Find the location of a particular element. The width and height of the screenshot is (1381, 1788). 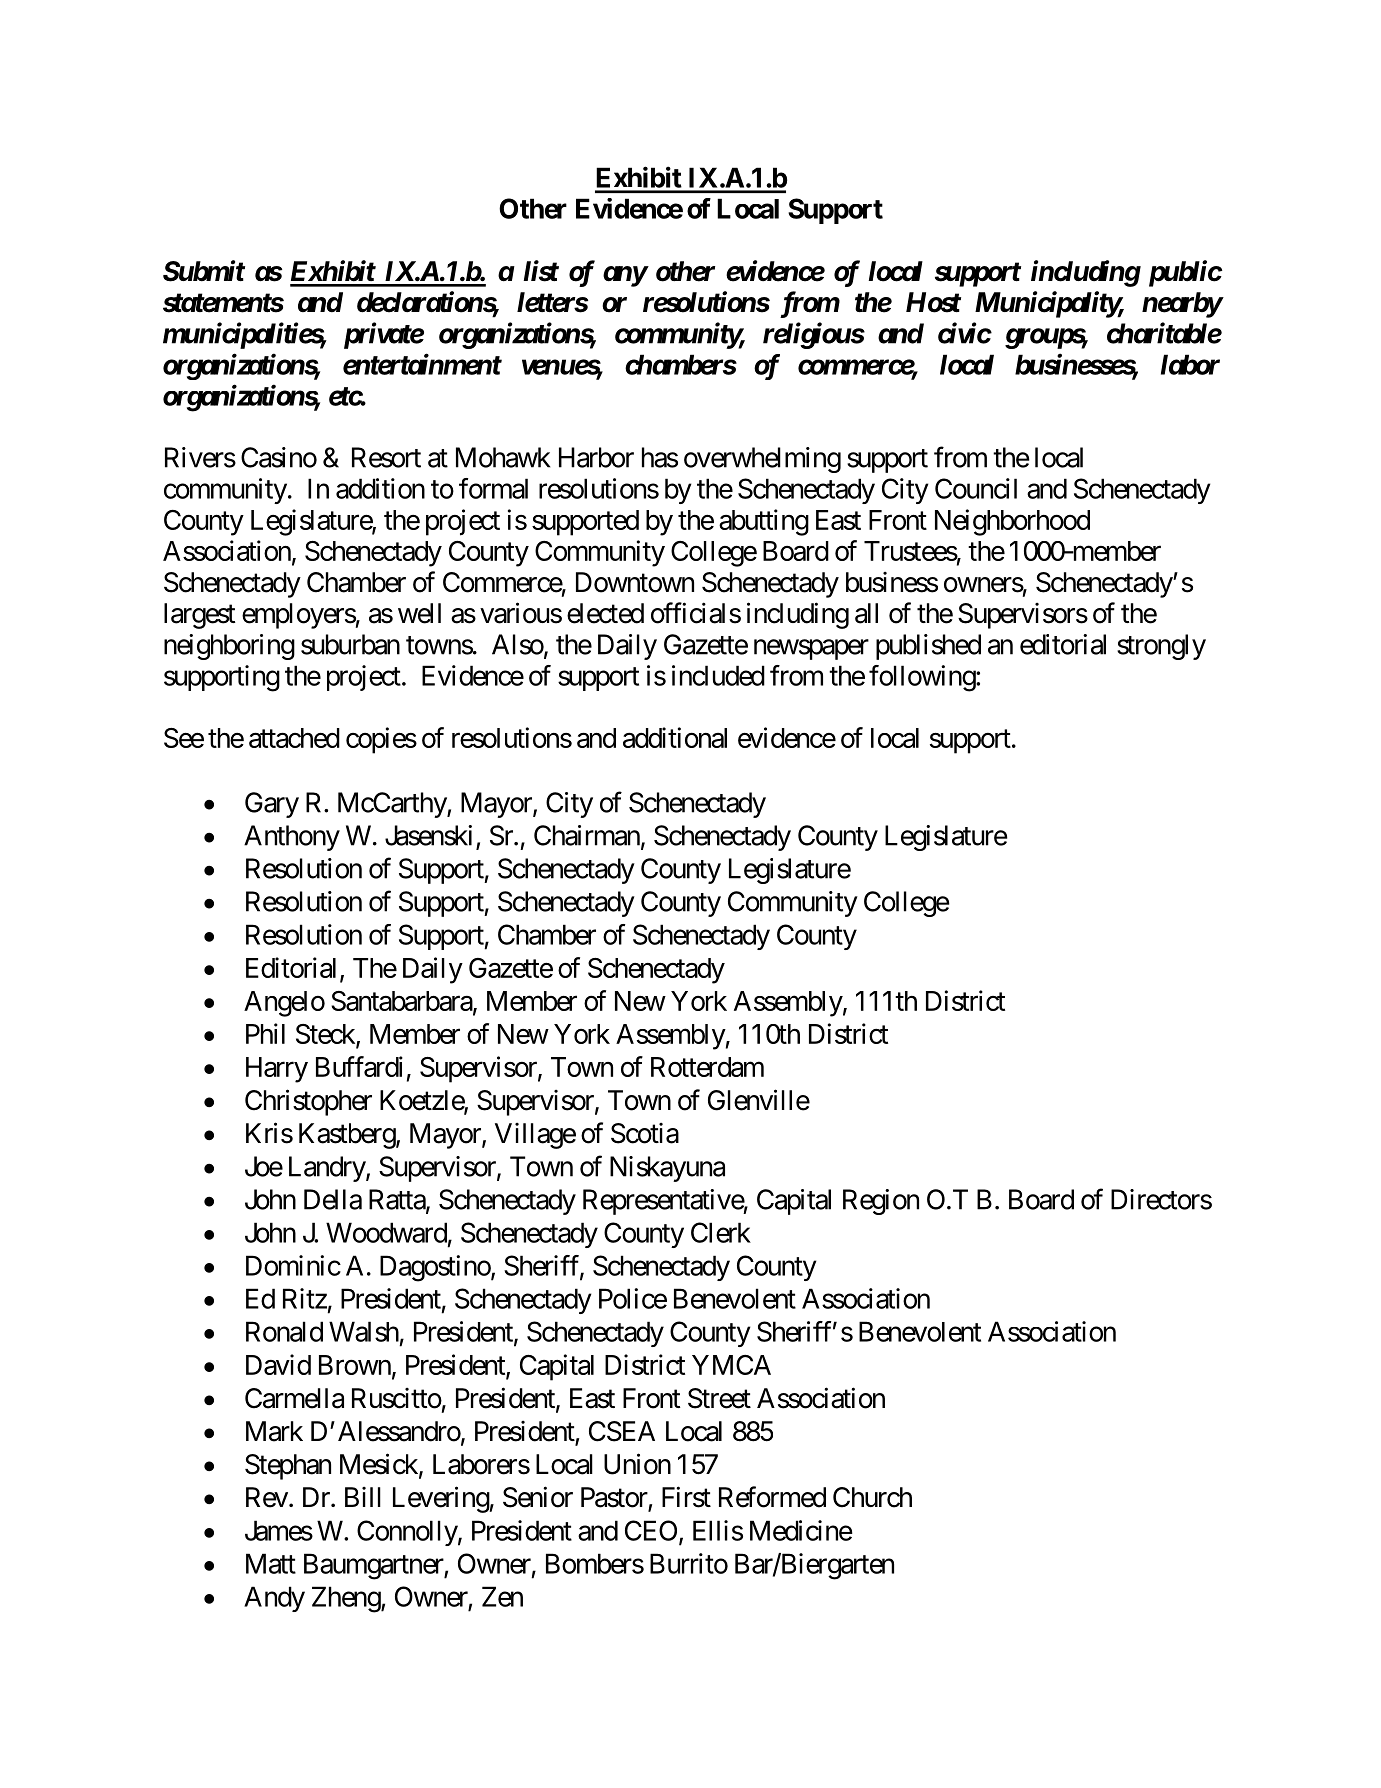

Gary is located at coordinates (272, 805).
